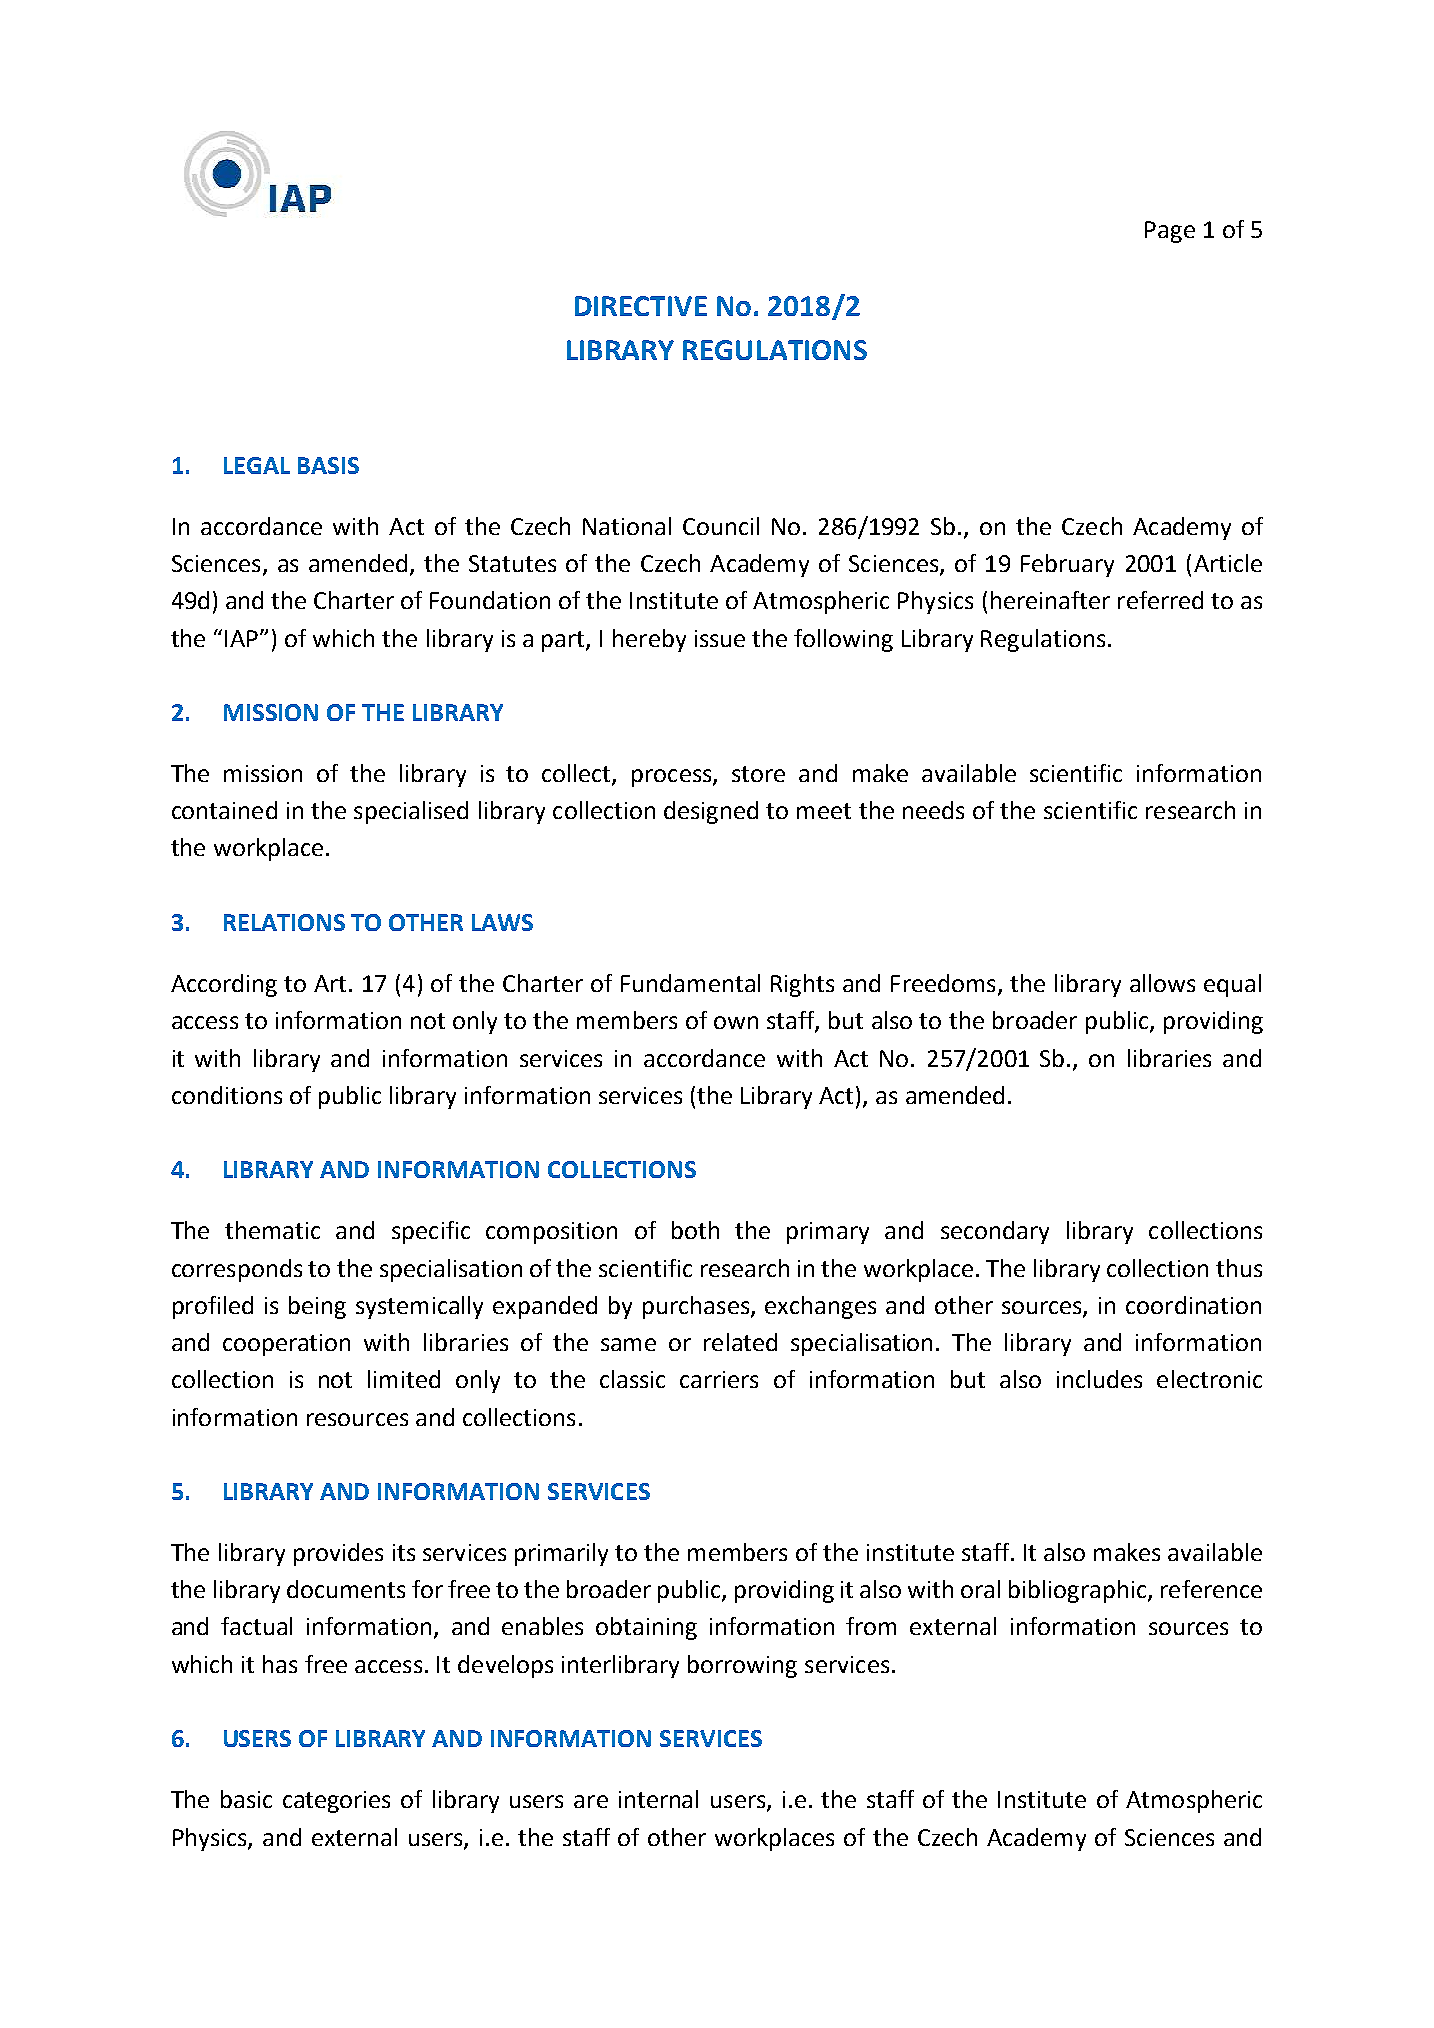  I want to click on internal, so click(658, 1799).
